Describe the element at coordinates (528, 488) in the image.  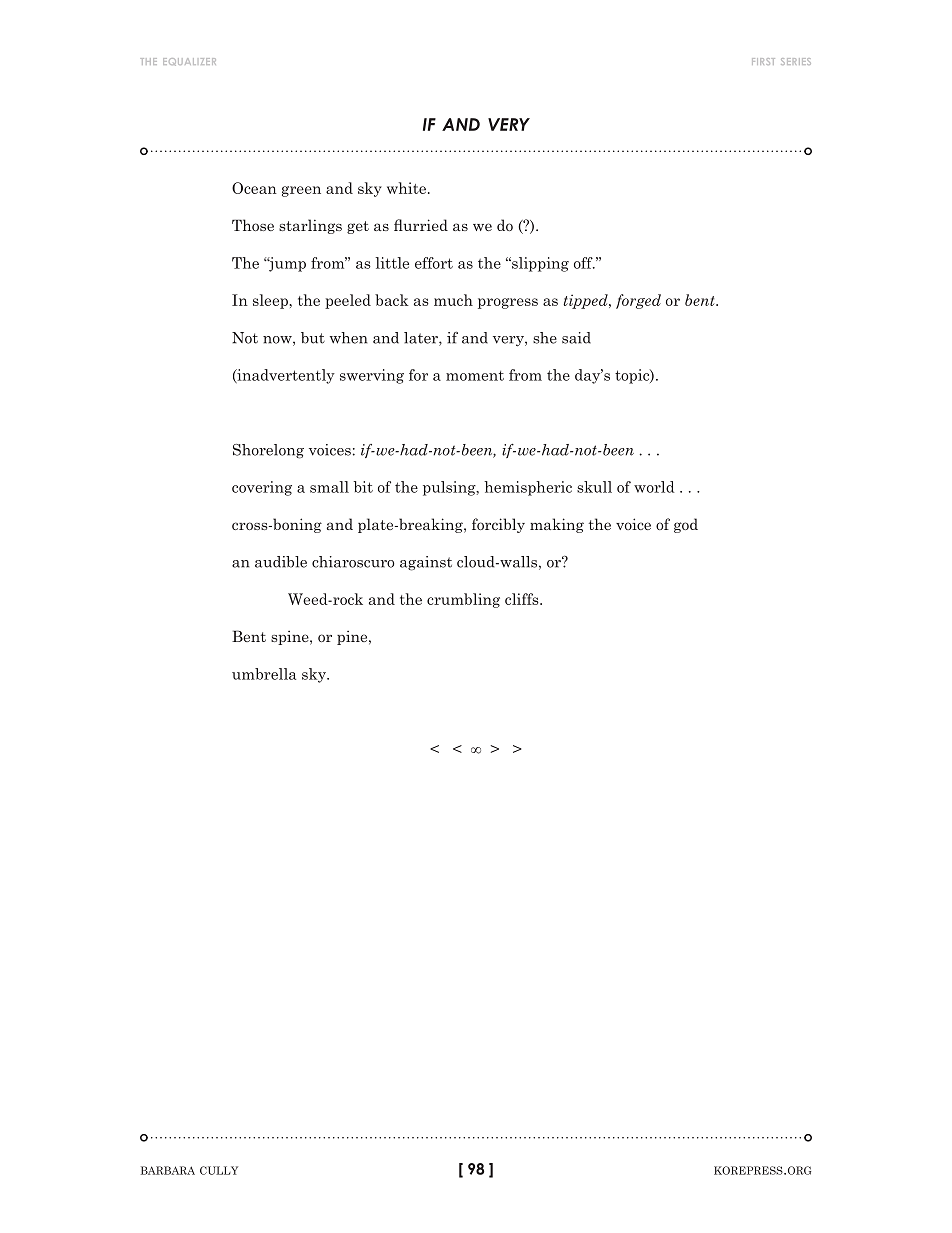
I see `hemispheric` at that location.
